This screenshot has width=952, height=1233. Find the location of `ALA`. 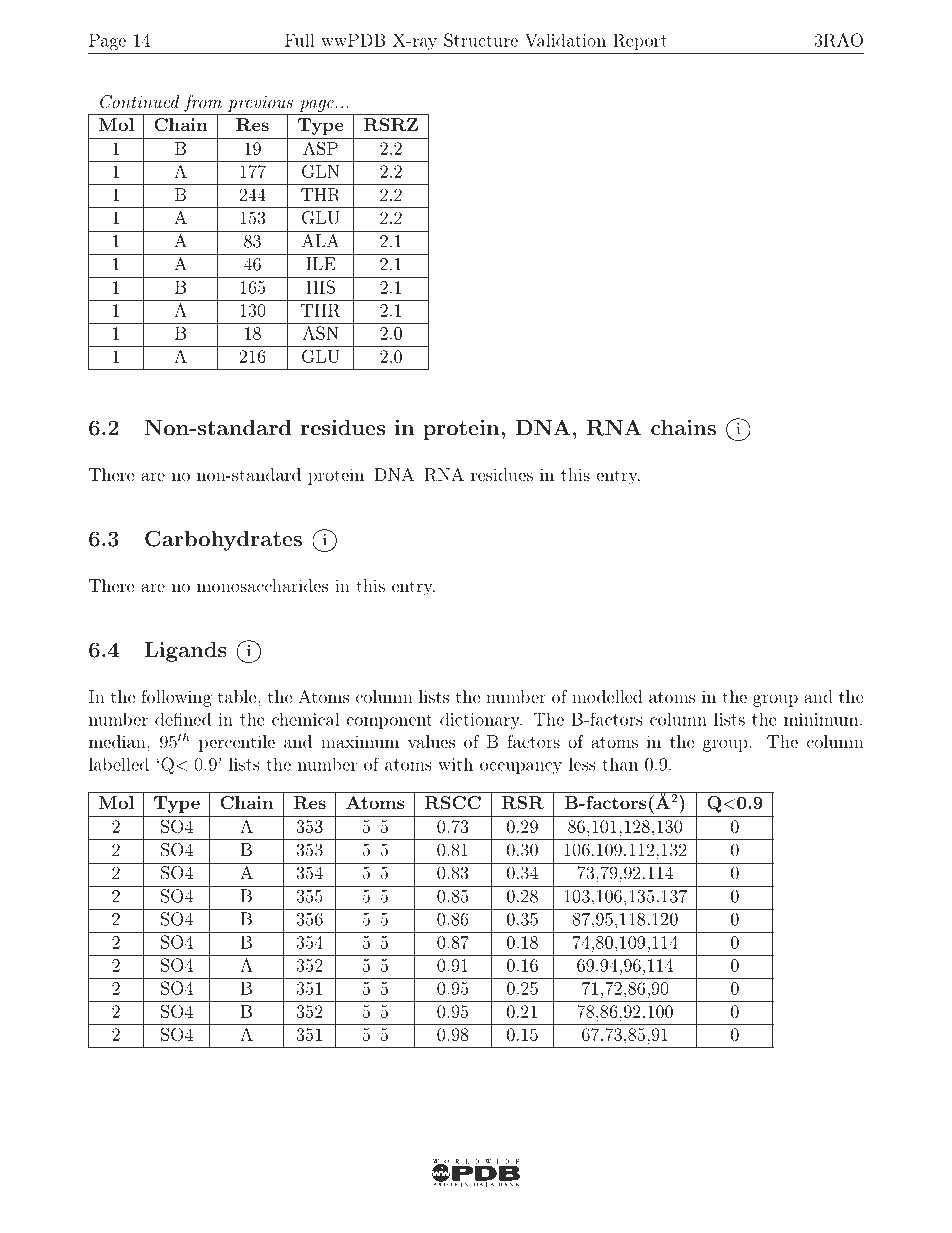

ALA is located at coordinates (320, 239).
